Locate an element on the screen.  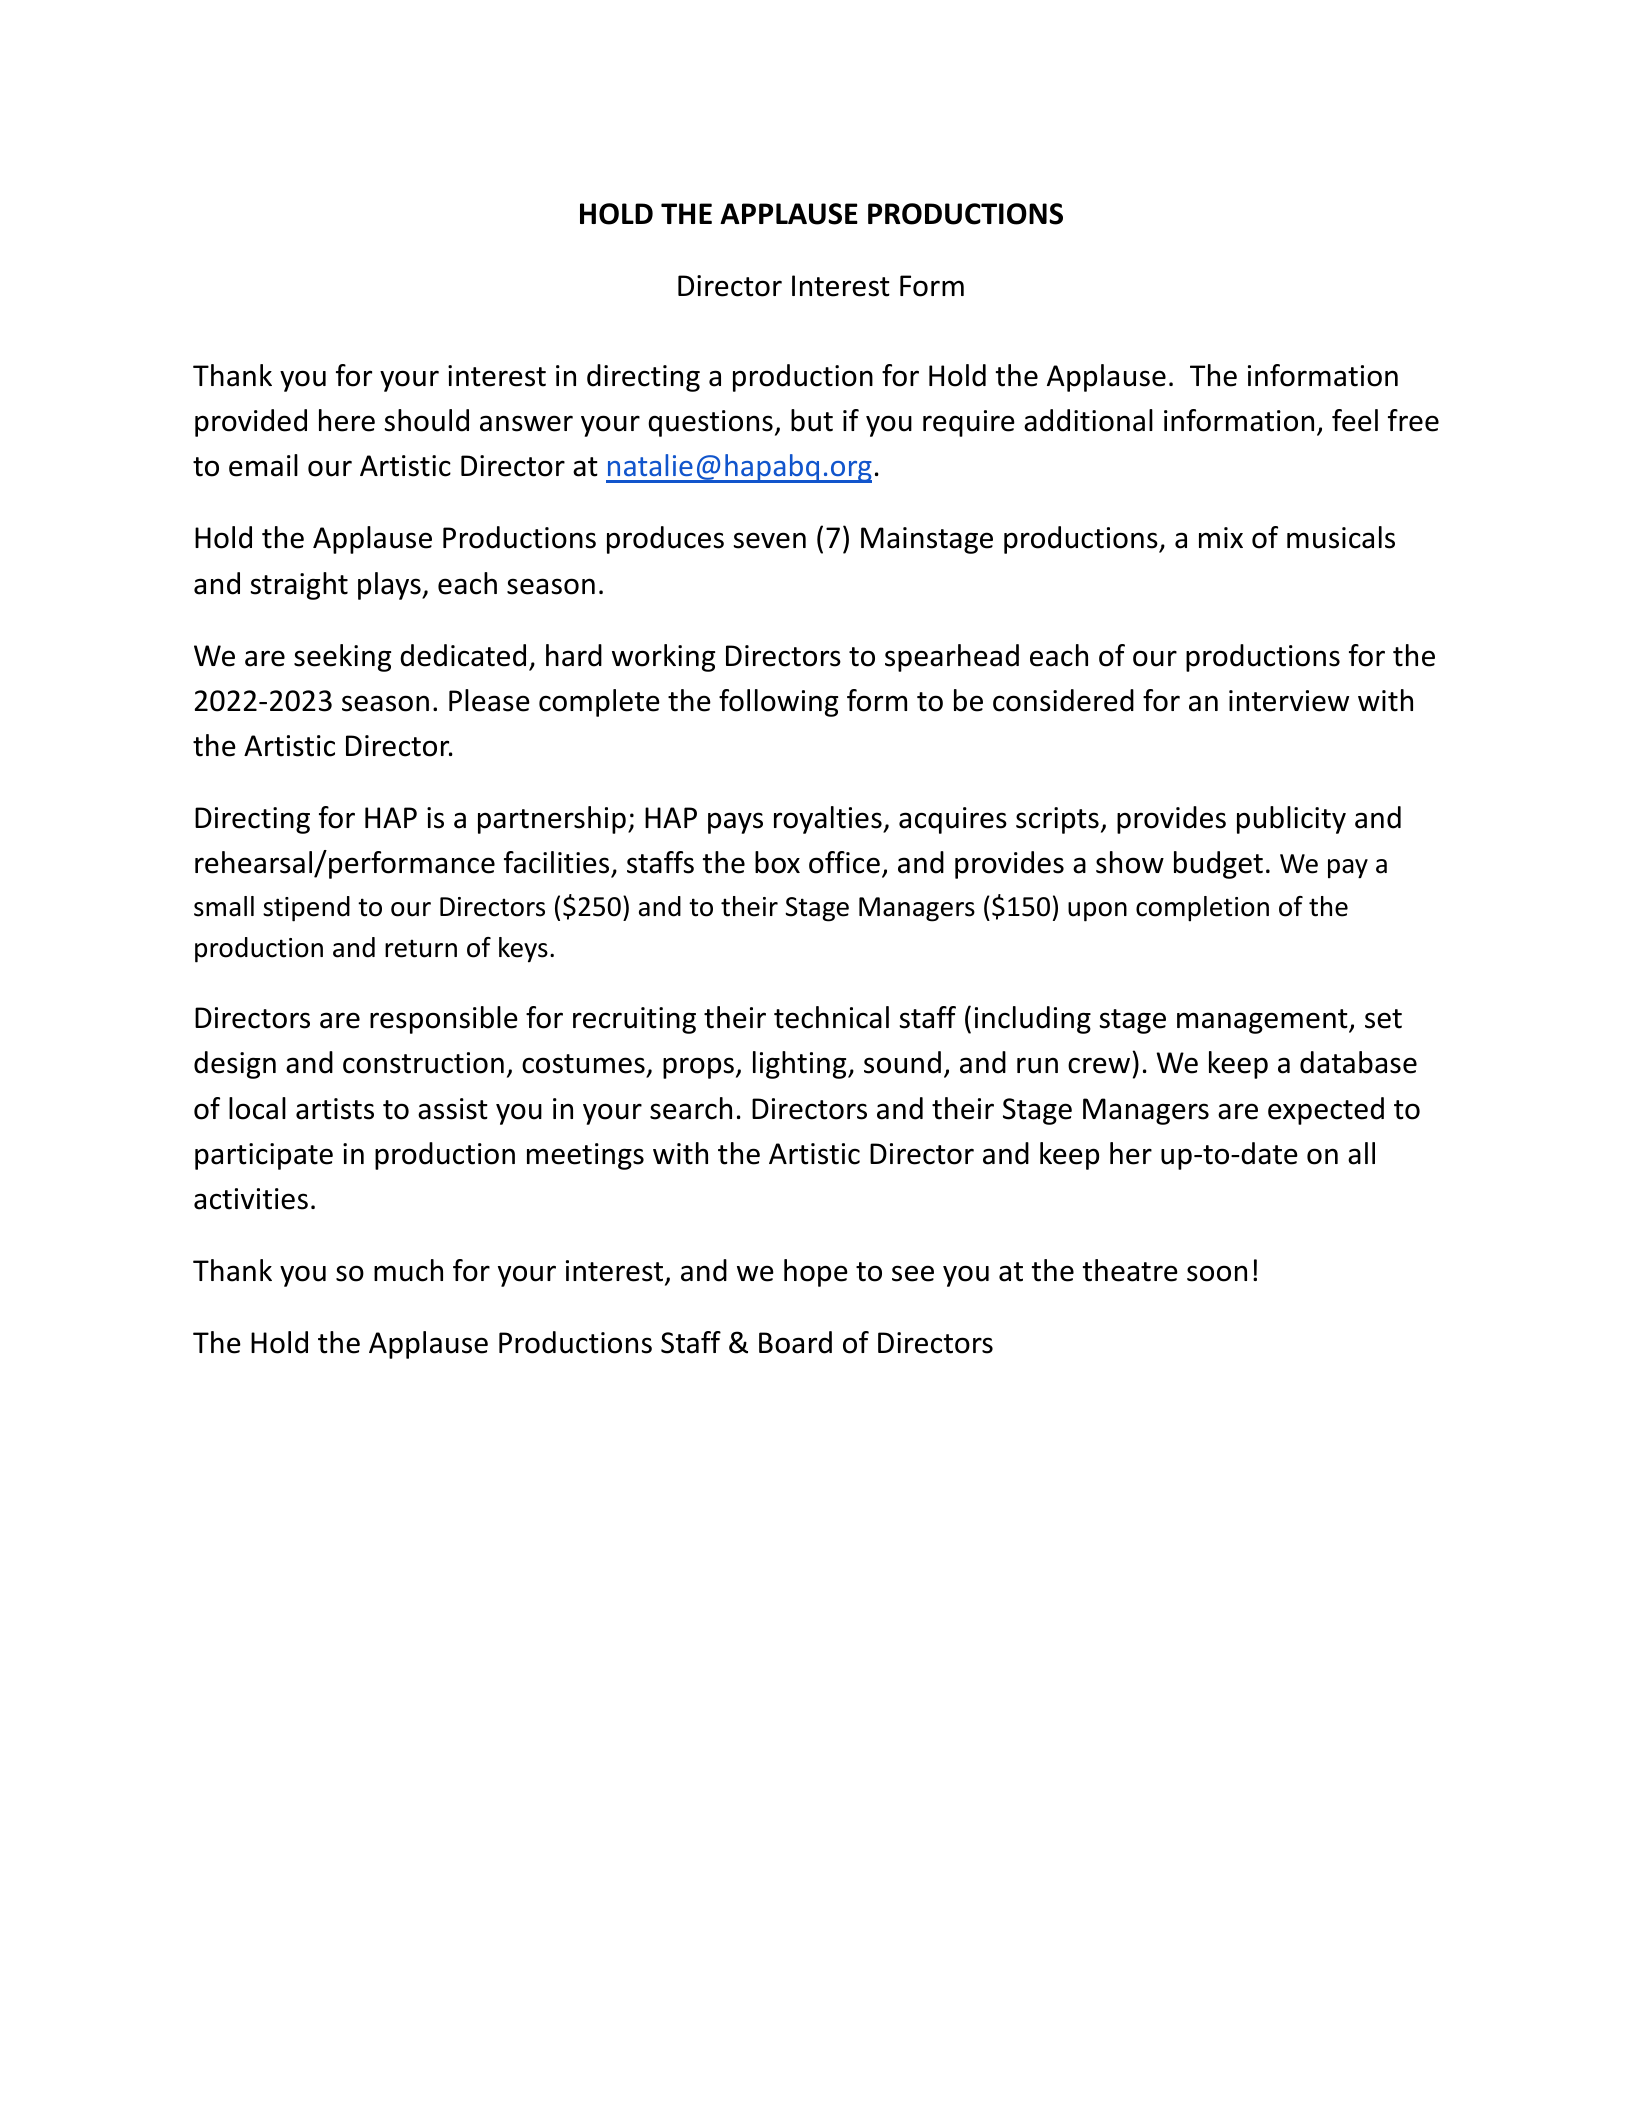
return is located at coordinates (421, 948).
